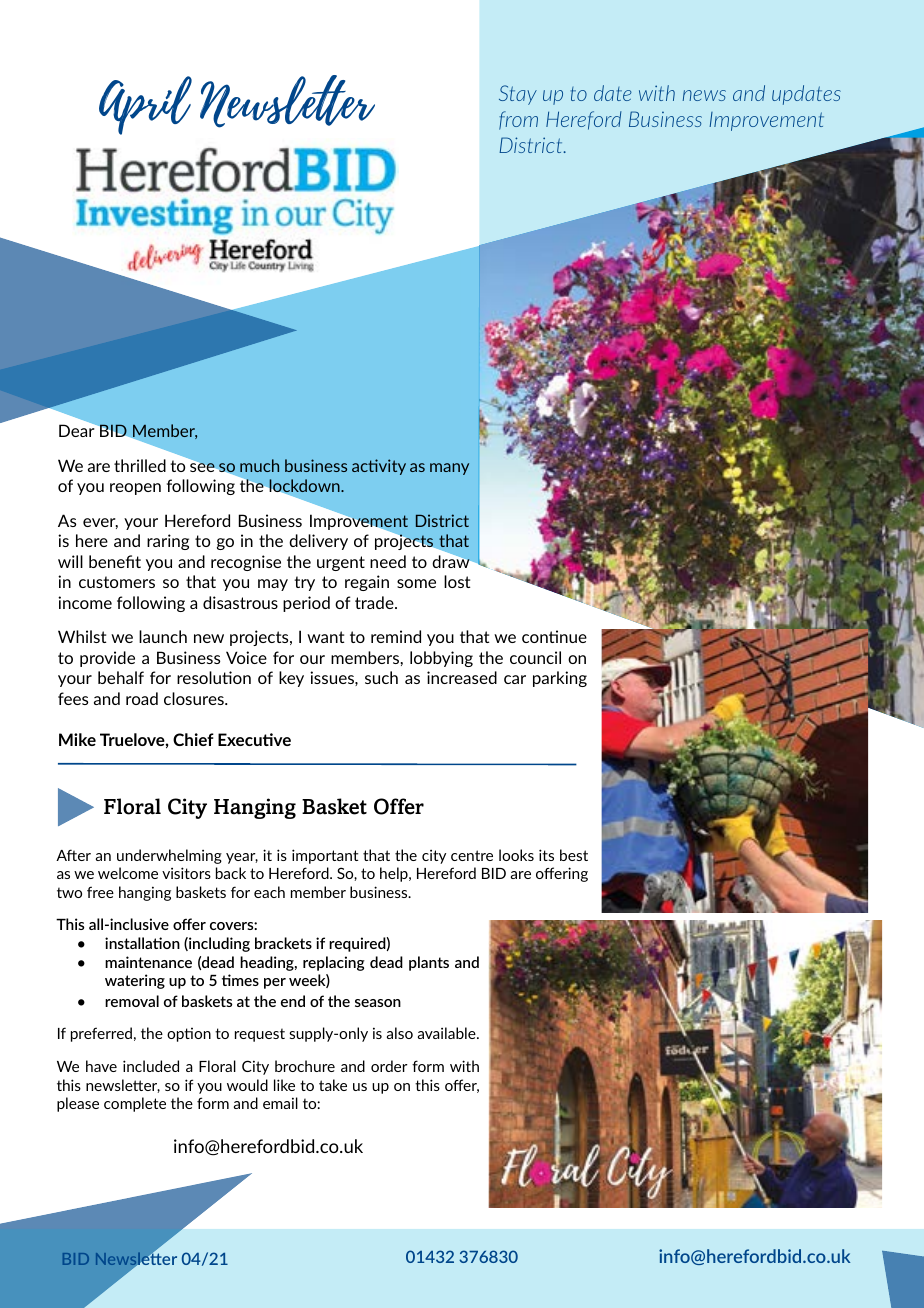 The image size is (924, 1308). What do you see at coordinates (151, 1066) in the screenshot?
I see `included` at bounding box center [151, 1066].
